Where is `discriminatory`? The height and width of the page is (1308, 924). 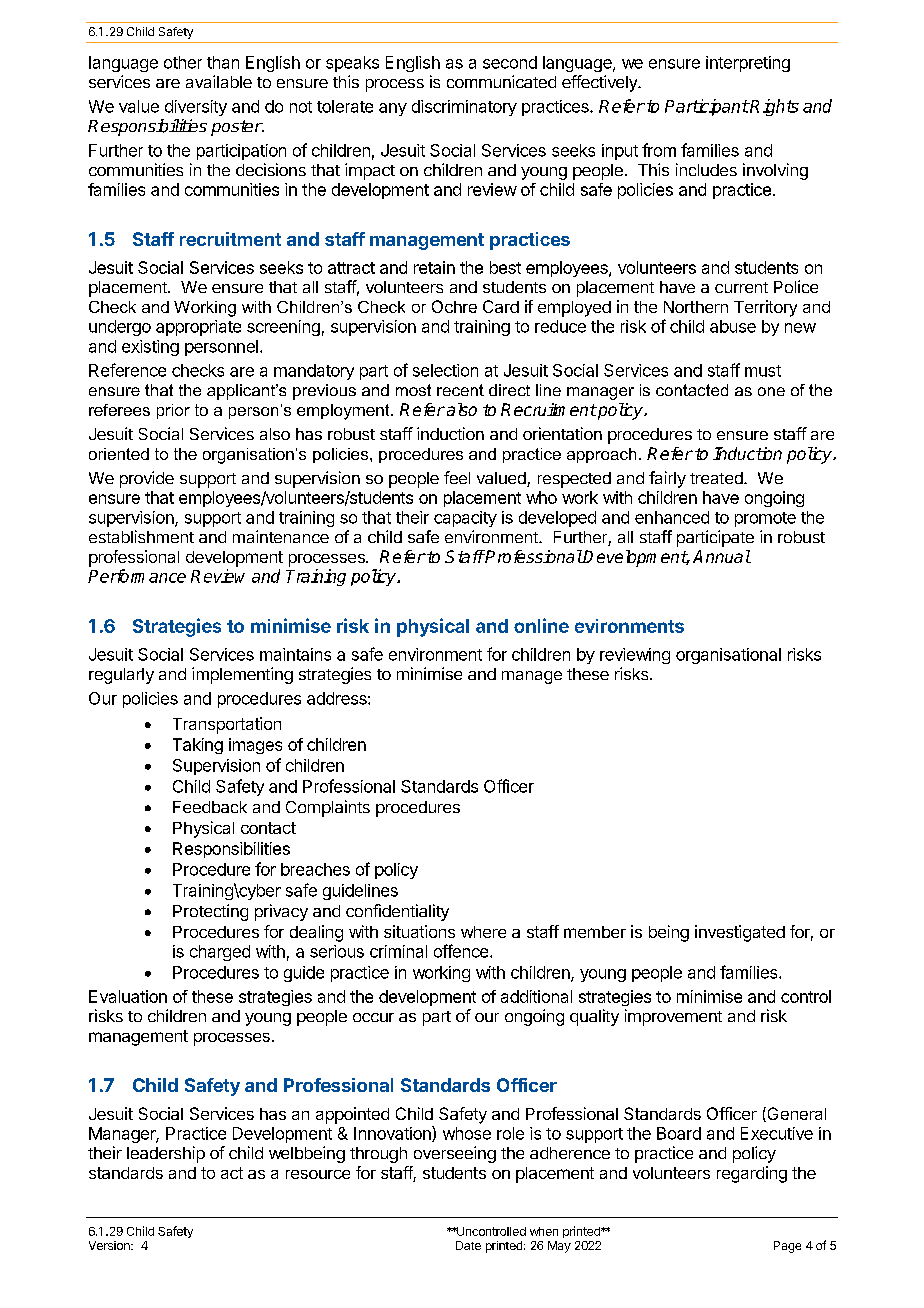
discriminatory is located at coordinates (464, 108).
